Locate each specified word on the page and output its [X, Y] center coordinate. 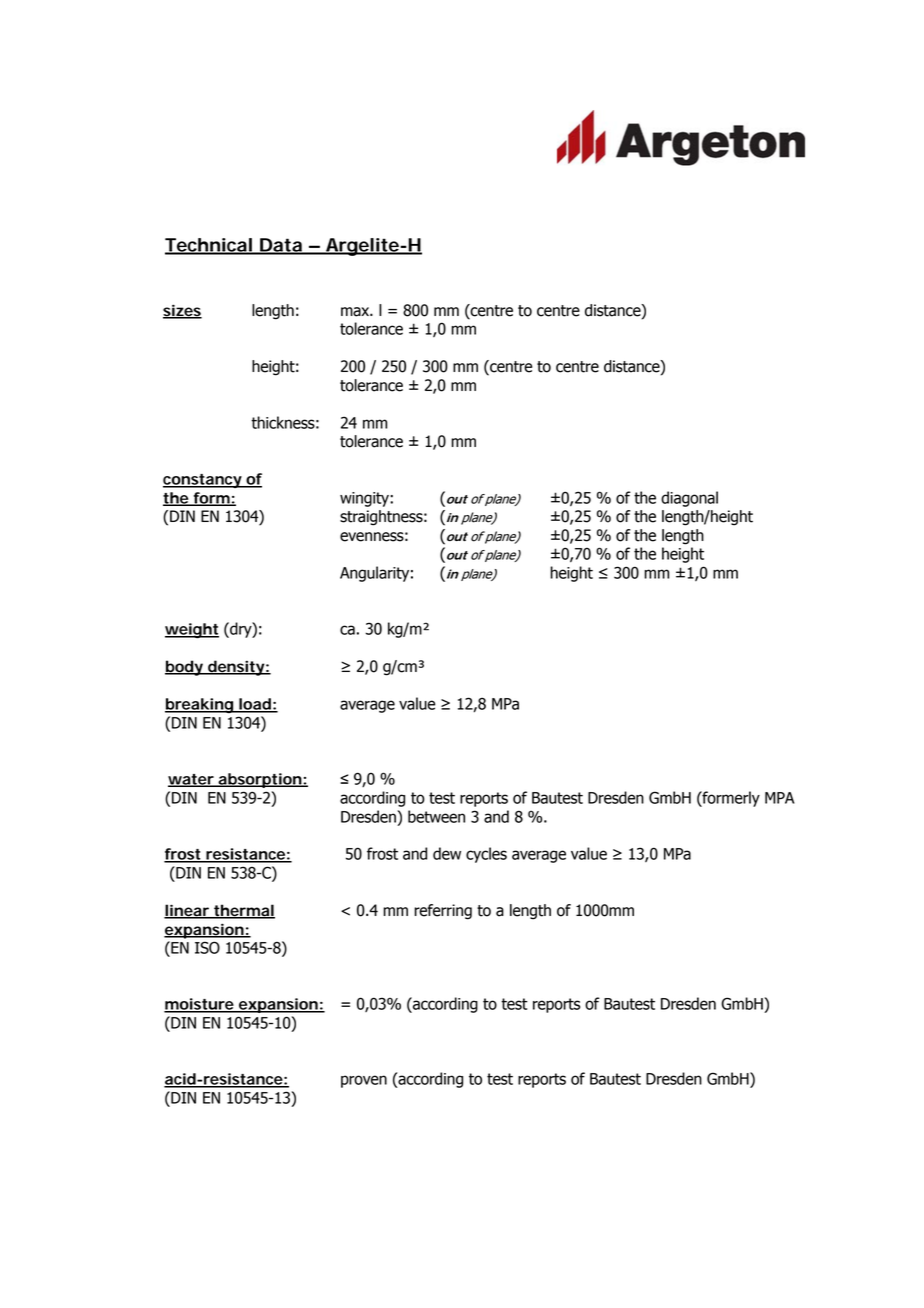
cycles [486, 855]
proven [364, 1081]
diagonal [689, 499]
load [255, 705]
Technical [209, 246]
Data [281, 246]
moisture [200, 1005]
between [436, 816]
